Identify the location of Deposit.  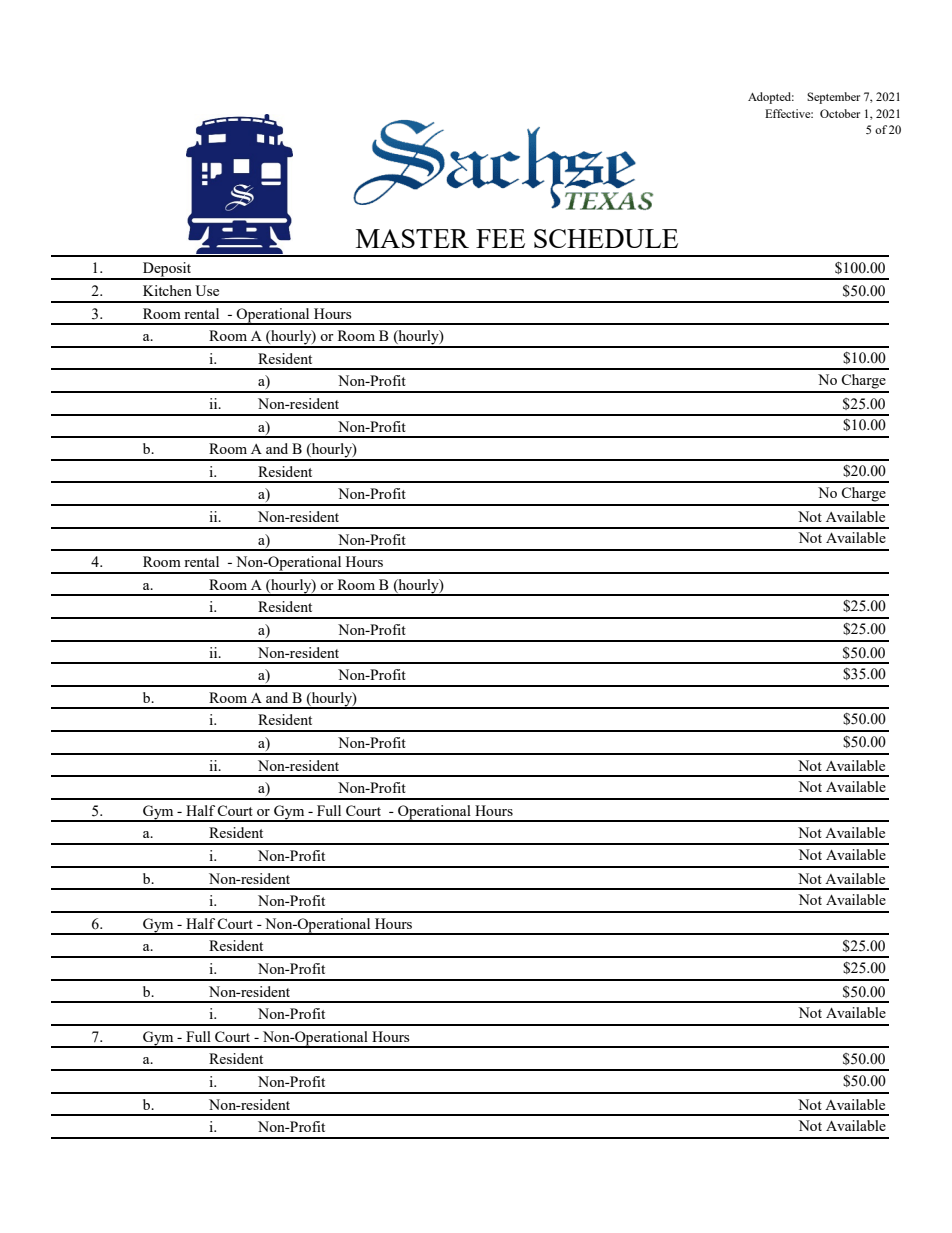
(167, 270).
